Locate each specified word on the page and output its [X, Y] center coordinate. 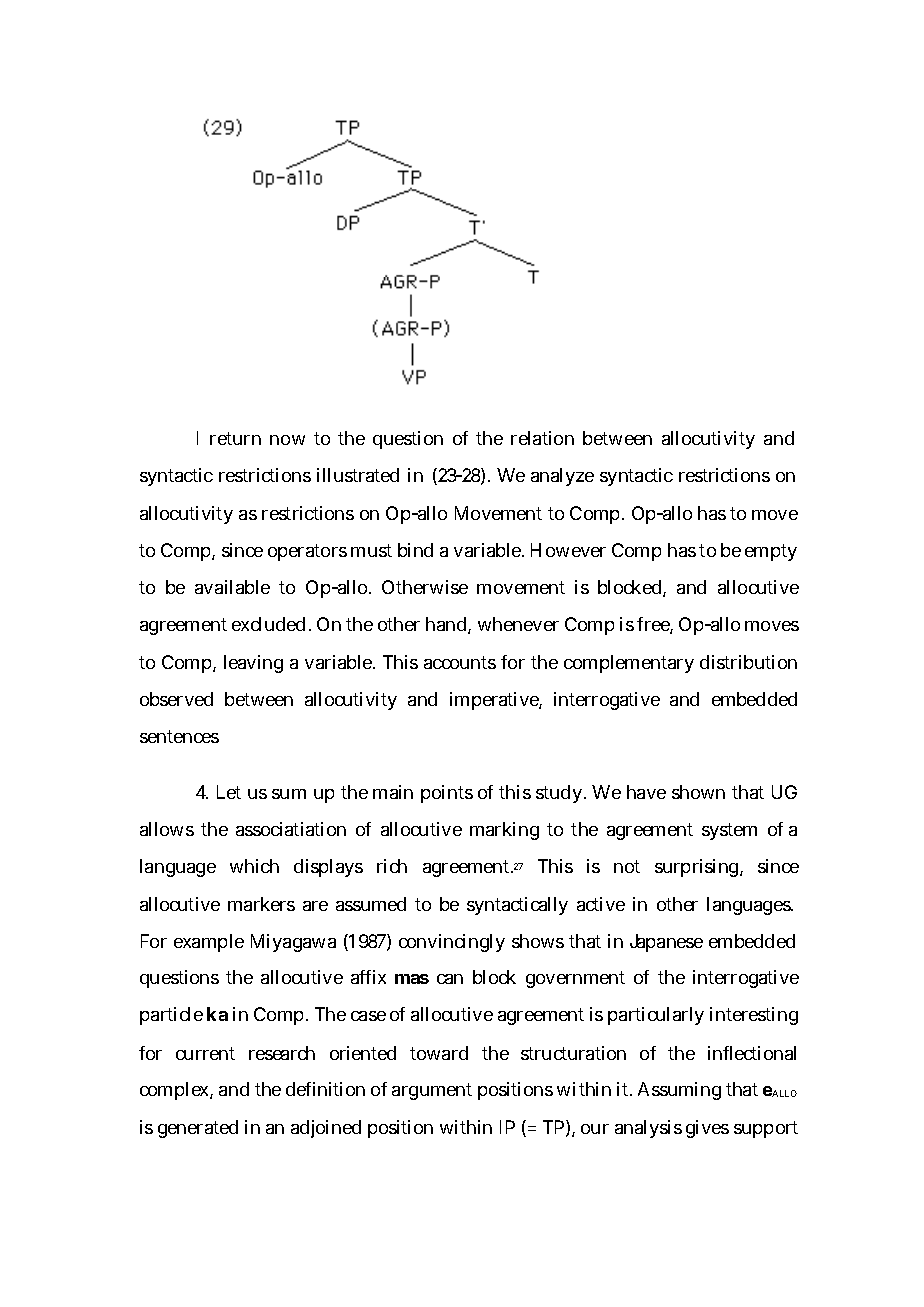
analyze [562, 477]
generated [198, 1129]
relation [542, 438]
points [447, 794]
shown [698, 792]
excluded [271, 624]
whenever [518, 624]
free [655, 625]
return [235, 438]
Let [229, 792]
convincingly [452, 943]
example [209, 943]
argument [432, 1091]
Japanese [666, 943]
